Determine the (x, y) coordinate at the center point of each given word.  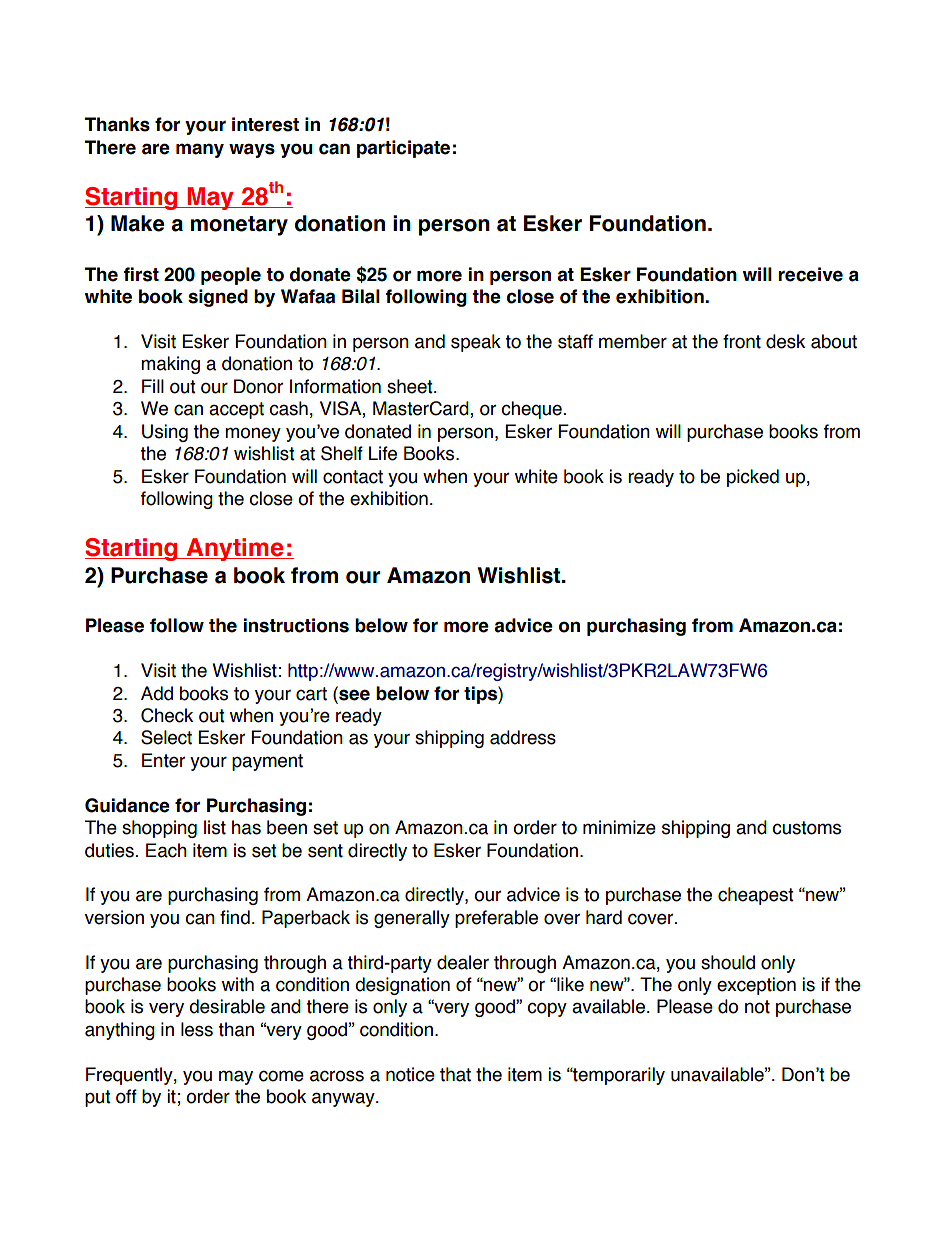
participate (403, 149)
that (455, 1074)
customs (806, 828)
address (523, 737)
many (200, 150)
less (197, 1029)
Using (165, 433)
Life (383, 453)
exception (756, 986)
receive (810, 274)
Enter (163, 760)
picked (753, 478)
